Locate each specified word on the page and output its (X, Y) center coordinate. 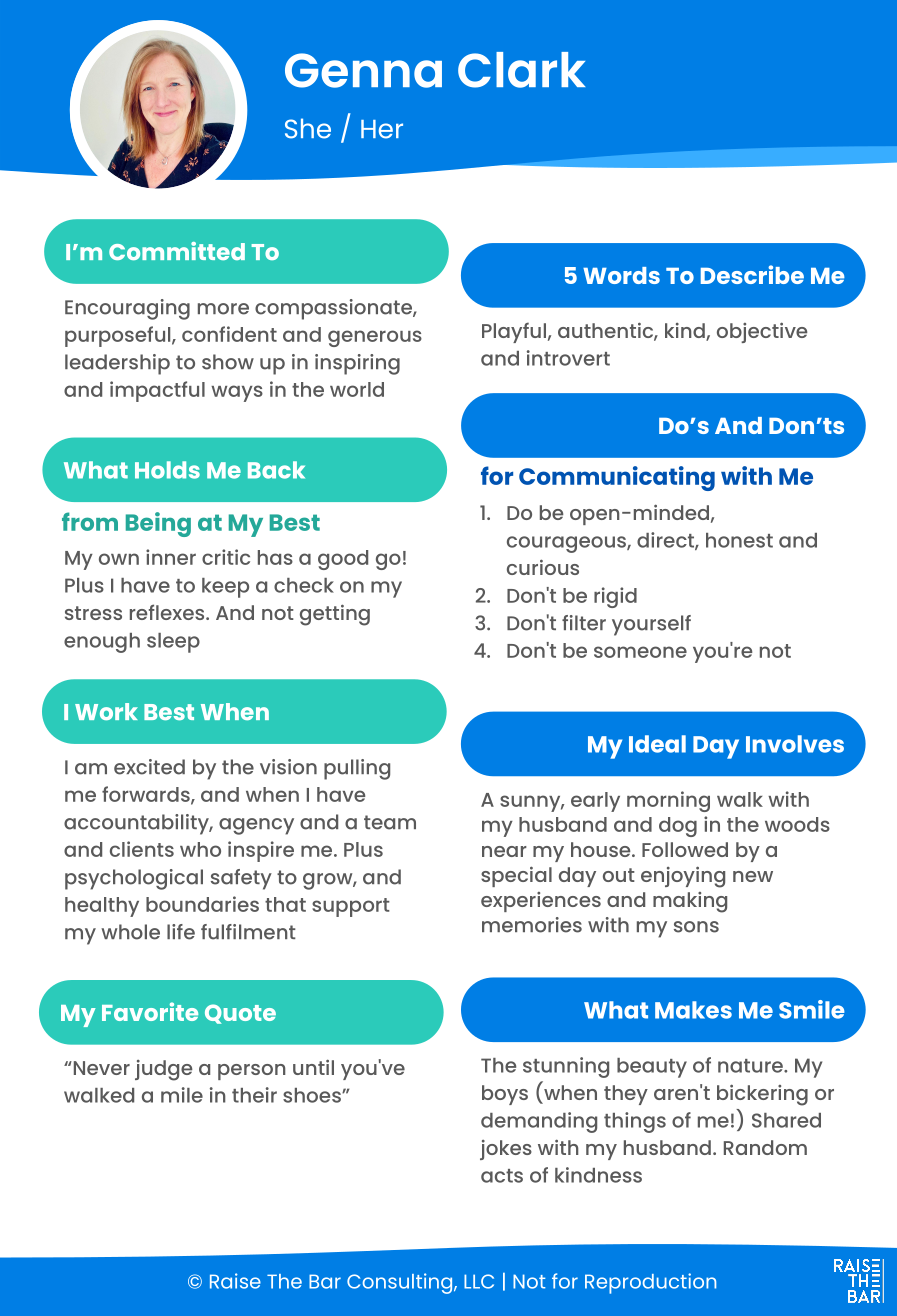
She (308, 128)
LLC (479, 1281)
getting (335, 615)
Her (382, 129)
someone (640, 652)
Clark (521, 70)
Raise (235, 1281)
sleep (173, 643)
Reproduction (650, 1283)
